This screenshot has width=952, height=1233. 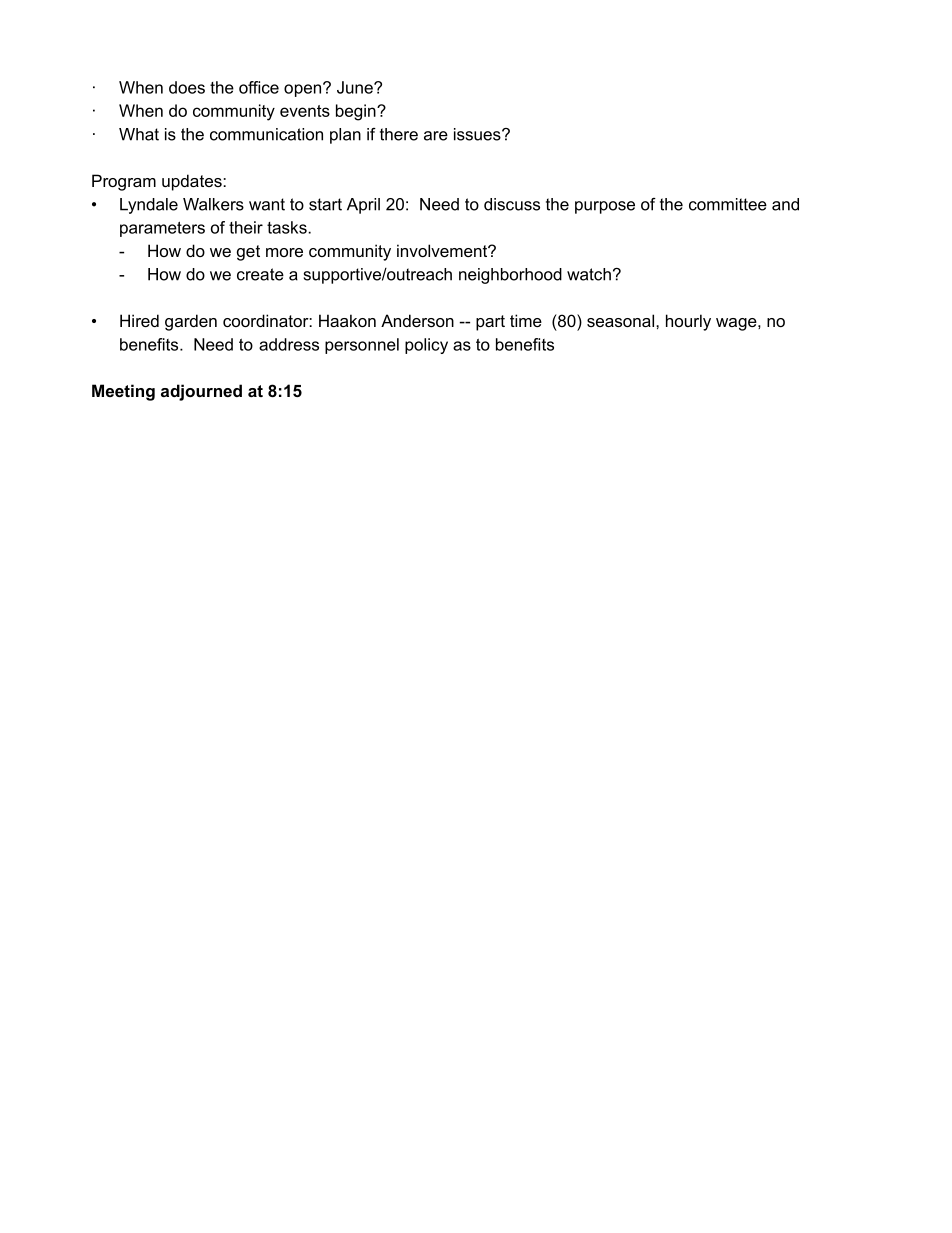 What do you see at coordinates (187, 87) in the screenshot?
I see `does` at bounding box center [187, 87].
